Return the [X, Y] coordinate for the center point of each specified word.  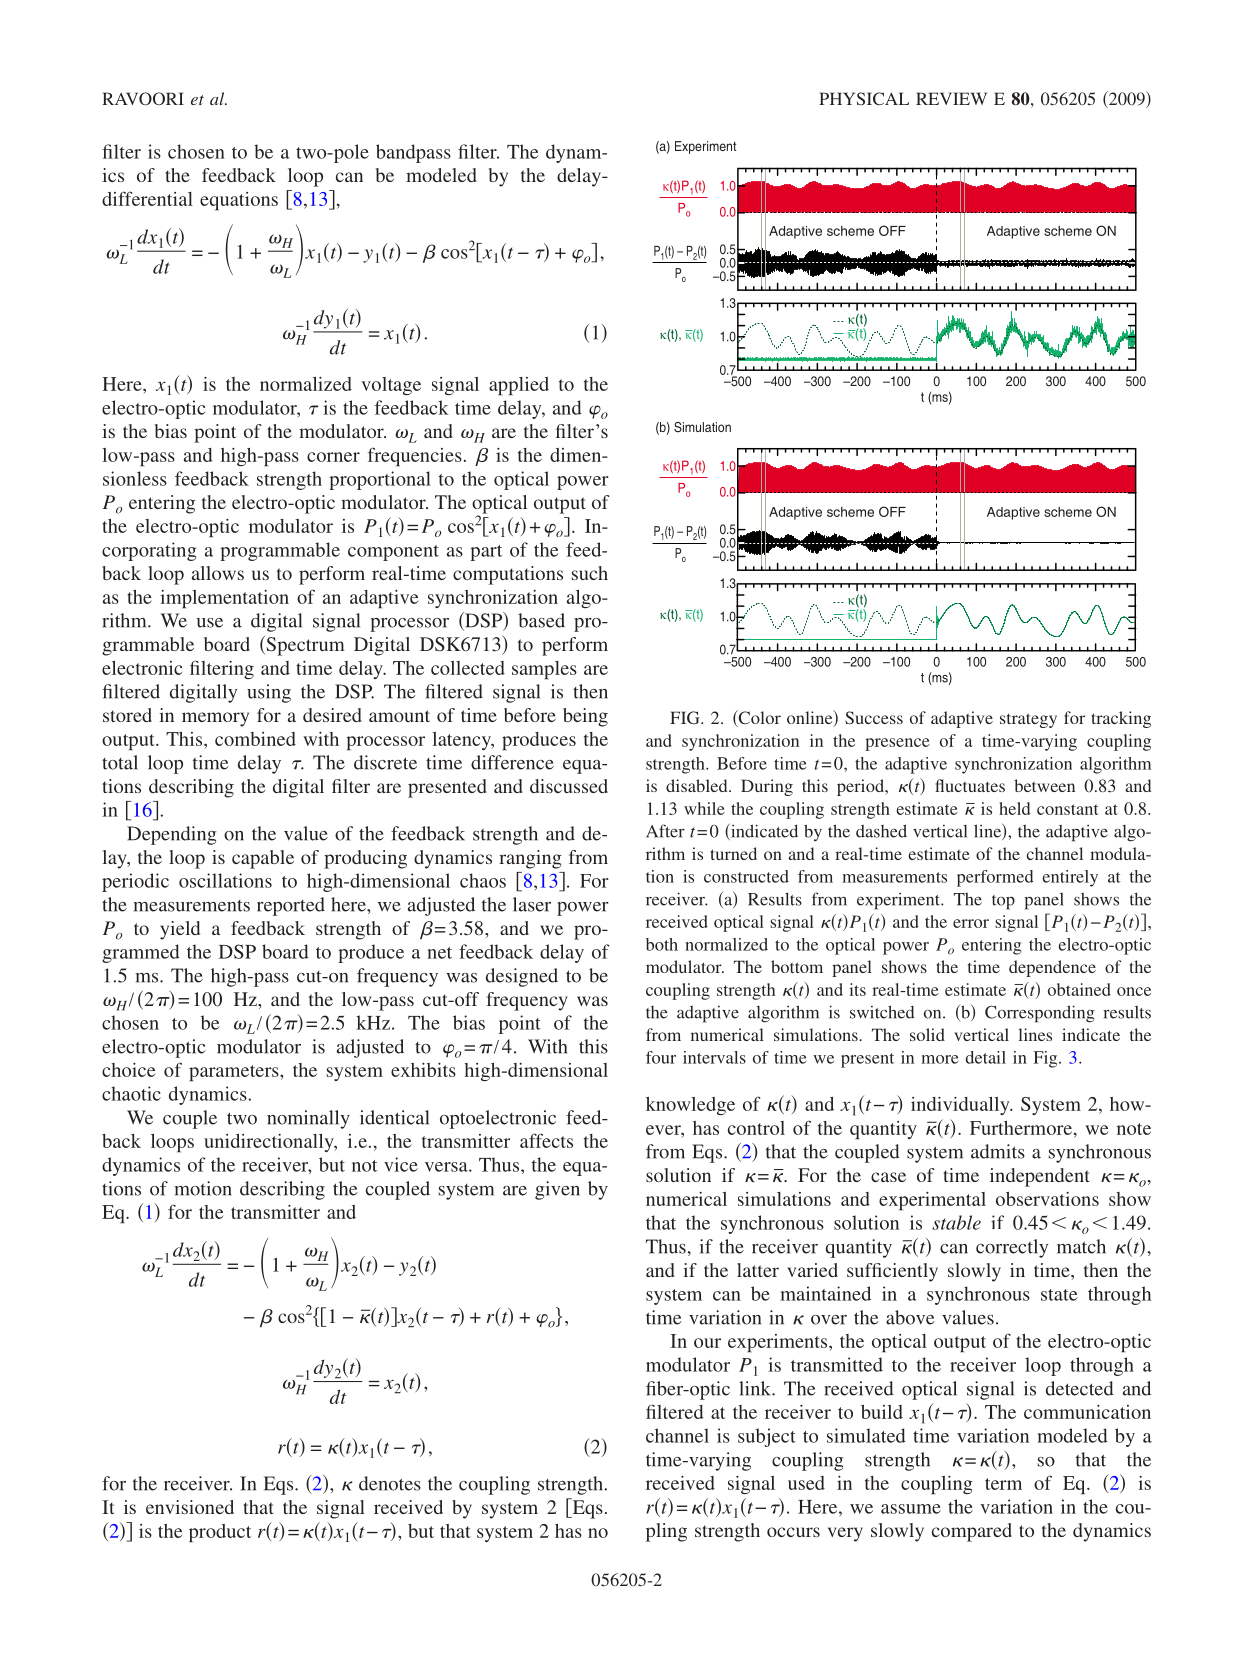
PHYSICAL [864, 98]
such [590, 573]
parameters [235, 1073]
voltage [391, 386]
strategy [1028, 720]
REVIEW [951, 98]
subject [767, 1437]
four [661, 1057]
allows [218, 573]
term [1003, 1484]
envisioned [190, 1507]
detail [986, 1057]
